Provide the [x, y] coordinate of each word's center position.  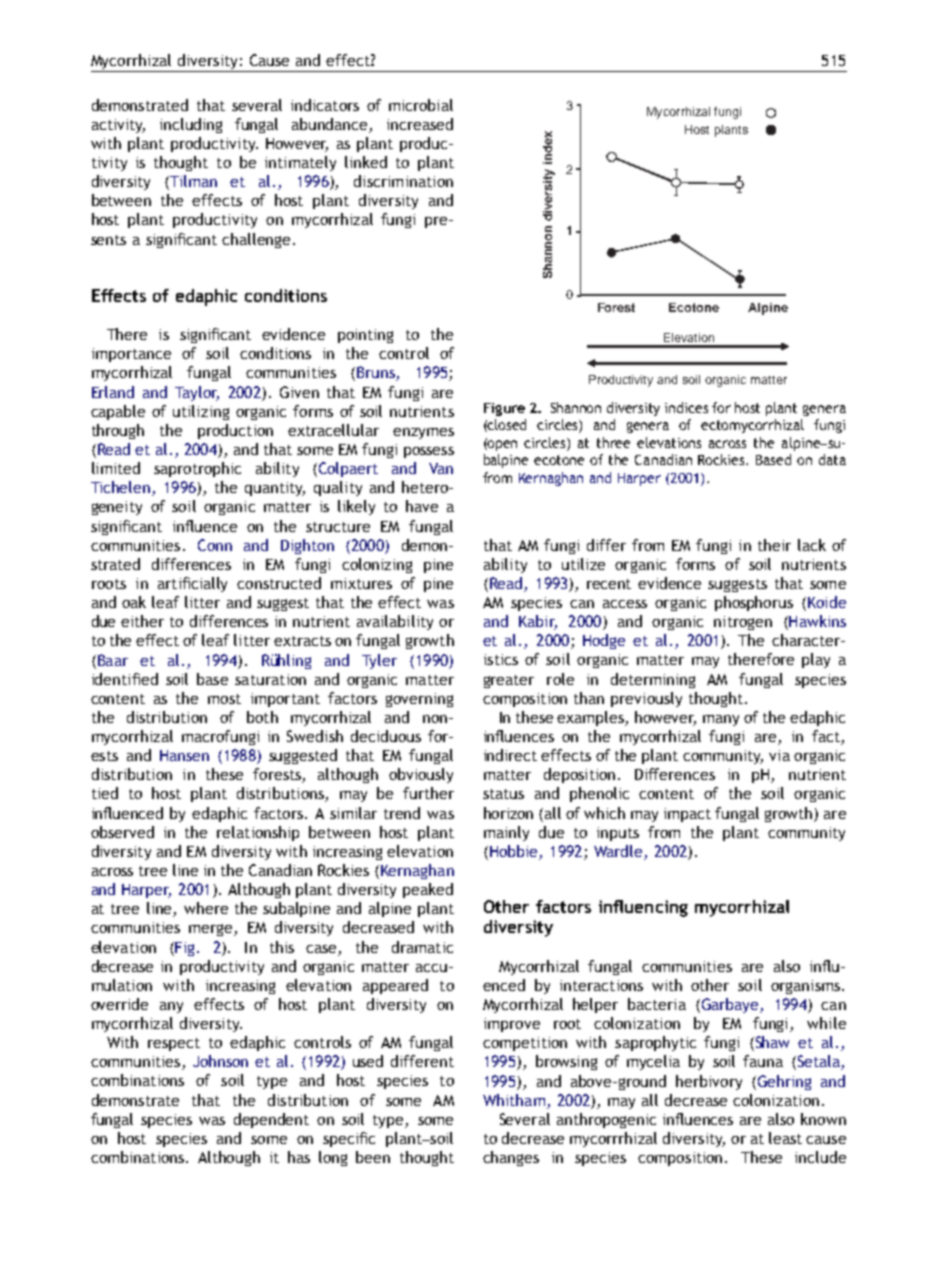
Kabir [538, 622]
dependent [271, 1120]
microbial [421, 105]
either [142, 621]
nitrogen [743, 623]
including [191, 125]
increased [420, 124]
